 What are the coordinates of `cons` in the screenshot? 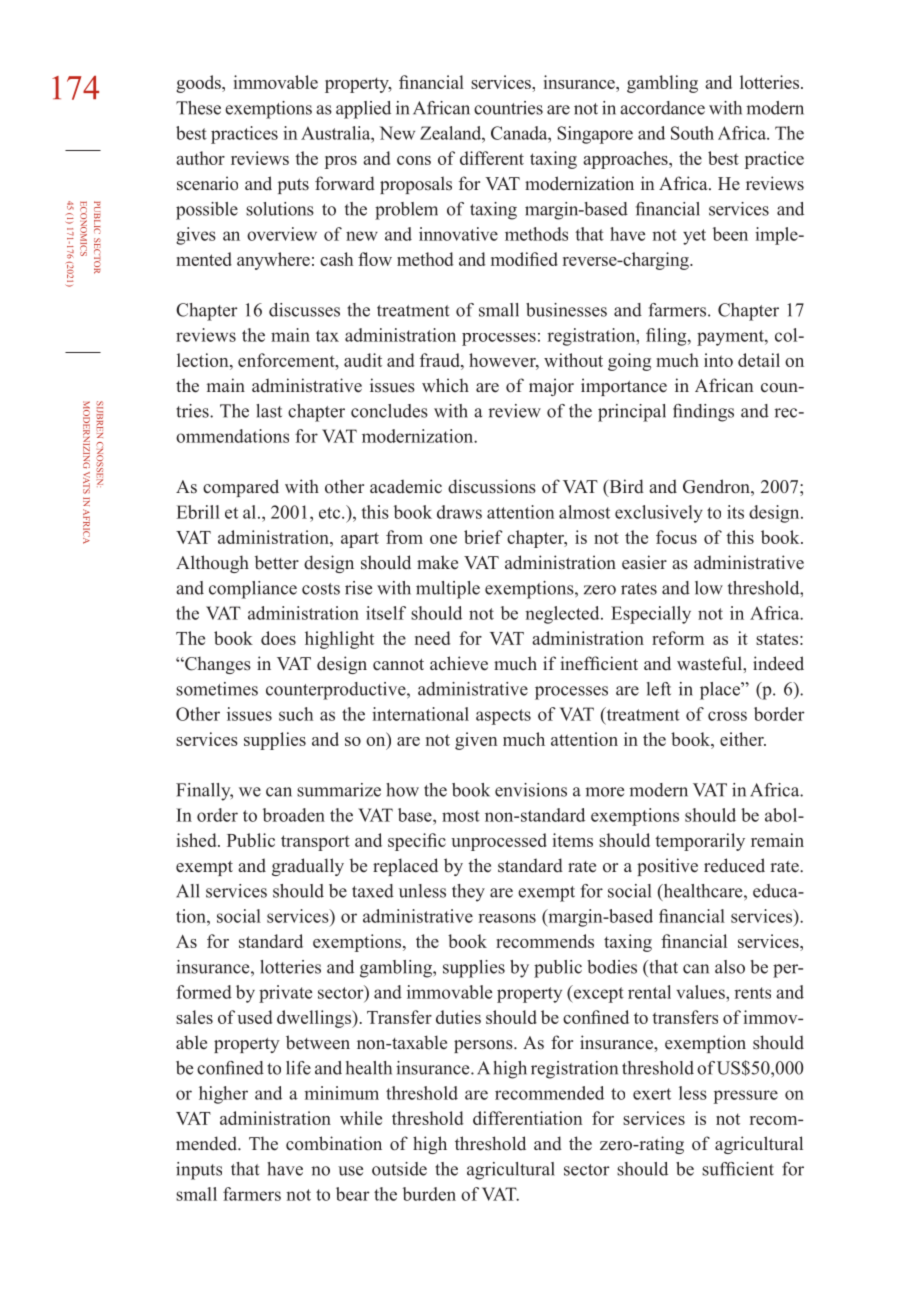 It's located at (414, 160).
